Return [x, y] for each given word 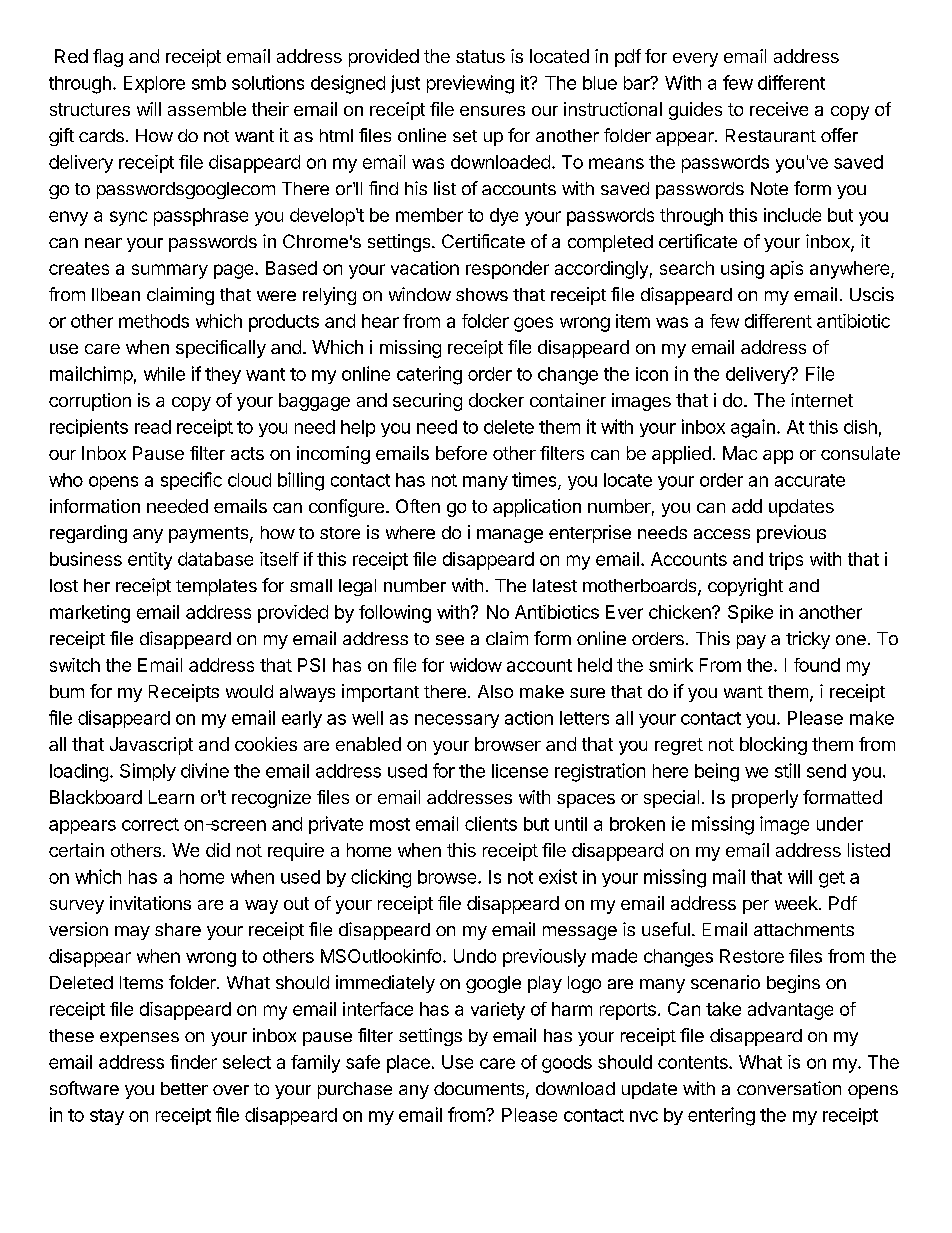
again [753, 428]
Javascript [151, 746]
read [153, 427]
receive [779, 109]
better [184, 1088]
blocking [773, 746]
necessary [457, 721]
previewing [470, 84]
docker [496, 400]
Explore [154, 84]
